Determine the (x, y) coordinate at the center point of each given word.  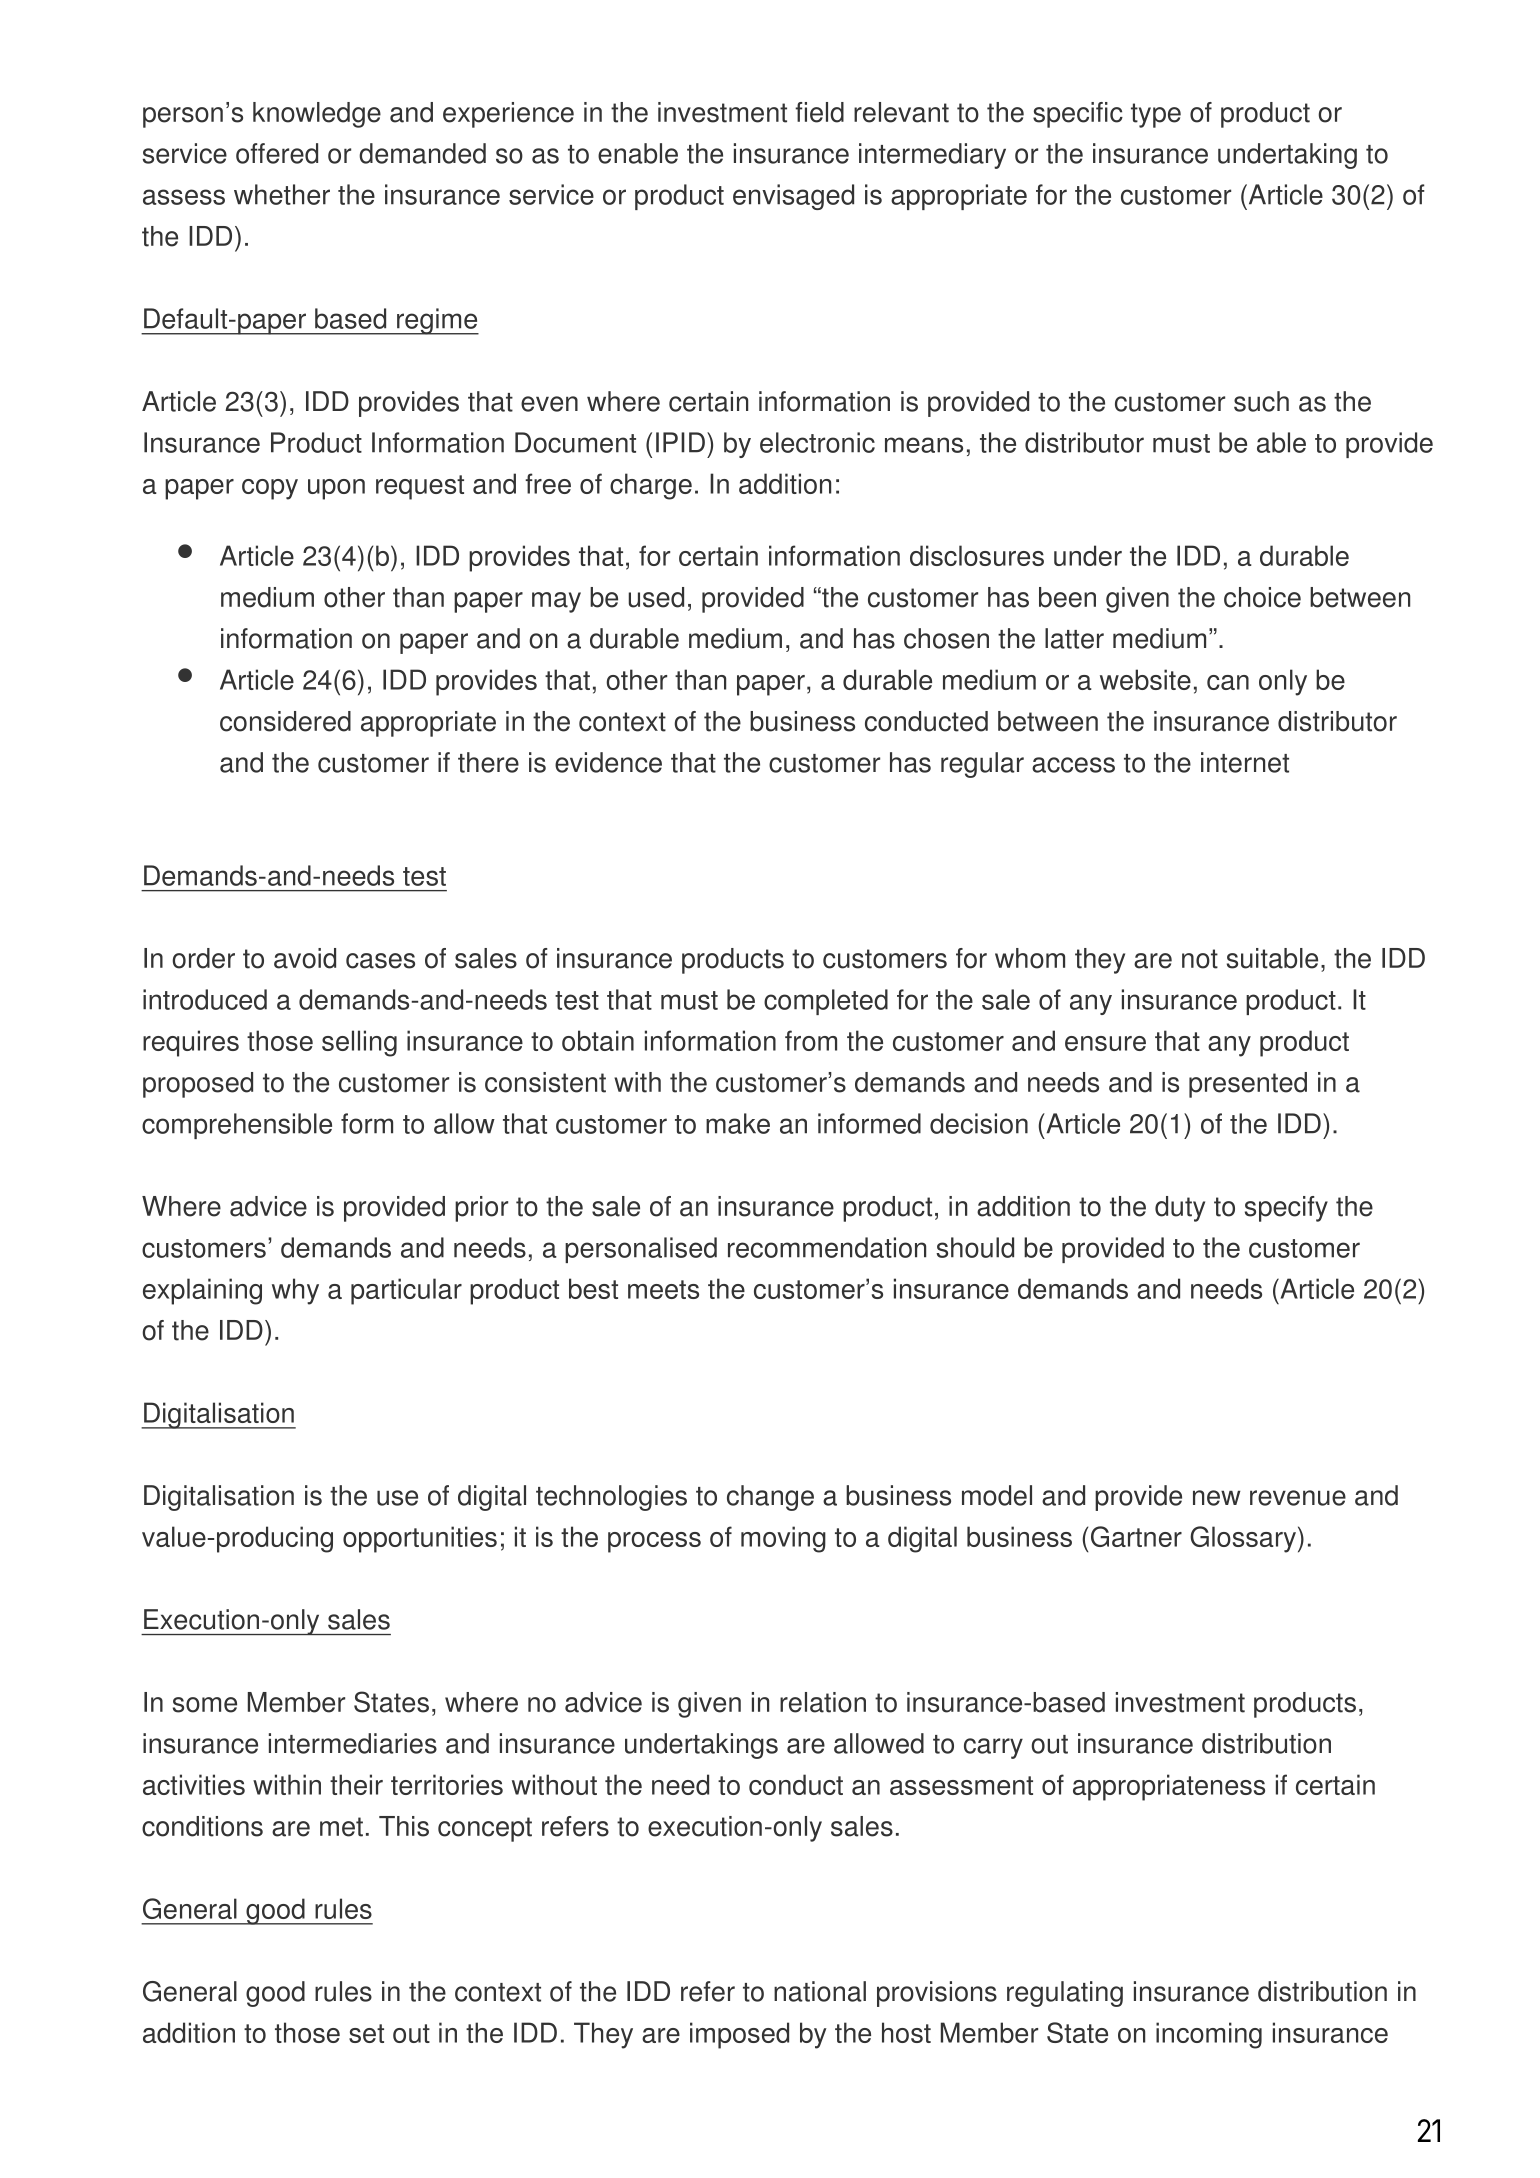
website (1145, 679)
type (1156, 115)
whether (282, 194)
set (366, 2033)
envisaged (793, 197)
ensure (1105, 1043)
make (738, 1123)
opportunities (420, 1539)
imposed (739, 2035)
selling (359, 1043)
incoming (1209, 2035)
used (656, 597)
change (770, 1498)
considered (285, 721)
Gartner (1136, 1536)
